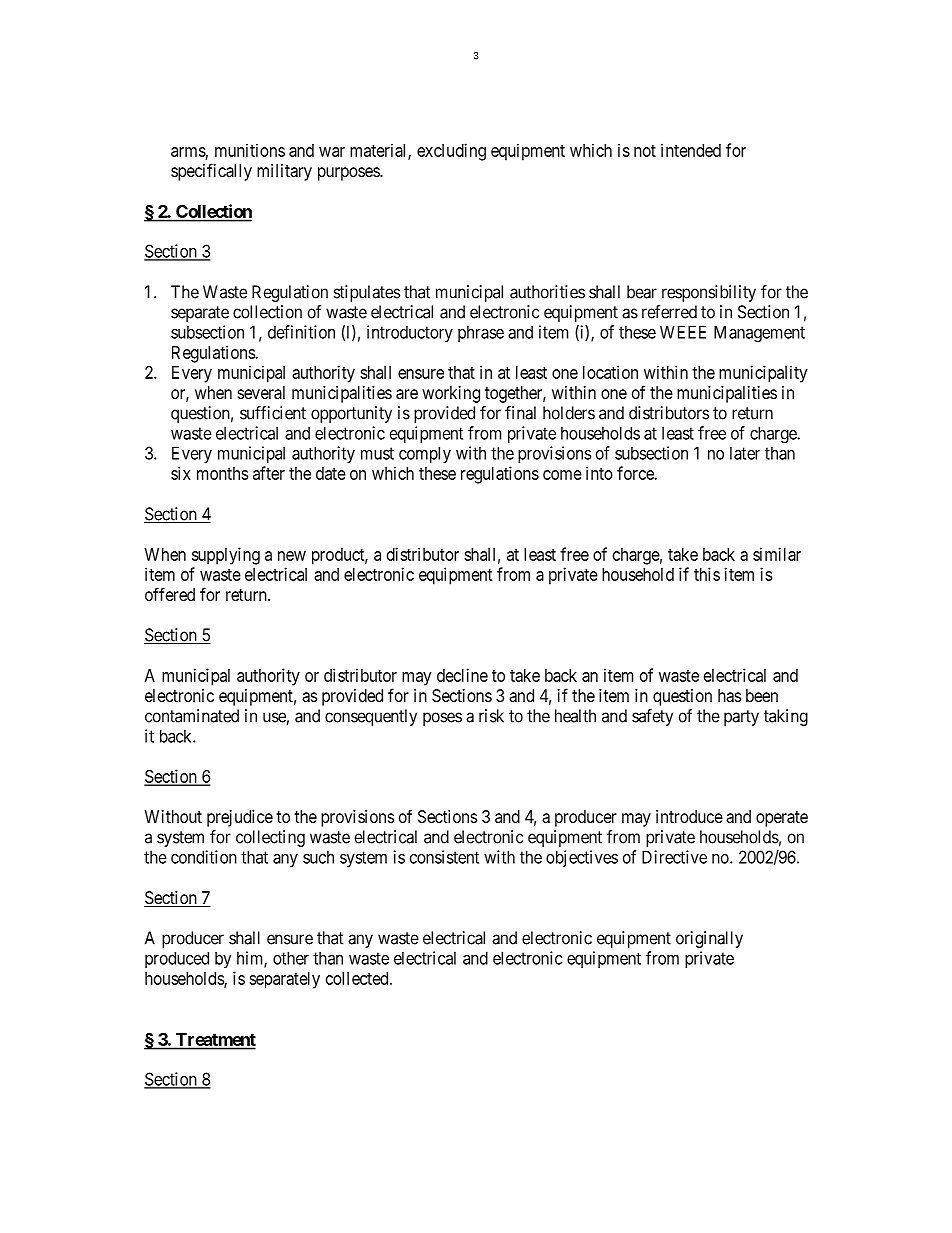 This screenshot has height=1233, width=952. Describe the element at coordinates (425, 455) in the screenshot. I see `comply` at that location.
